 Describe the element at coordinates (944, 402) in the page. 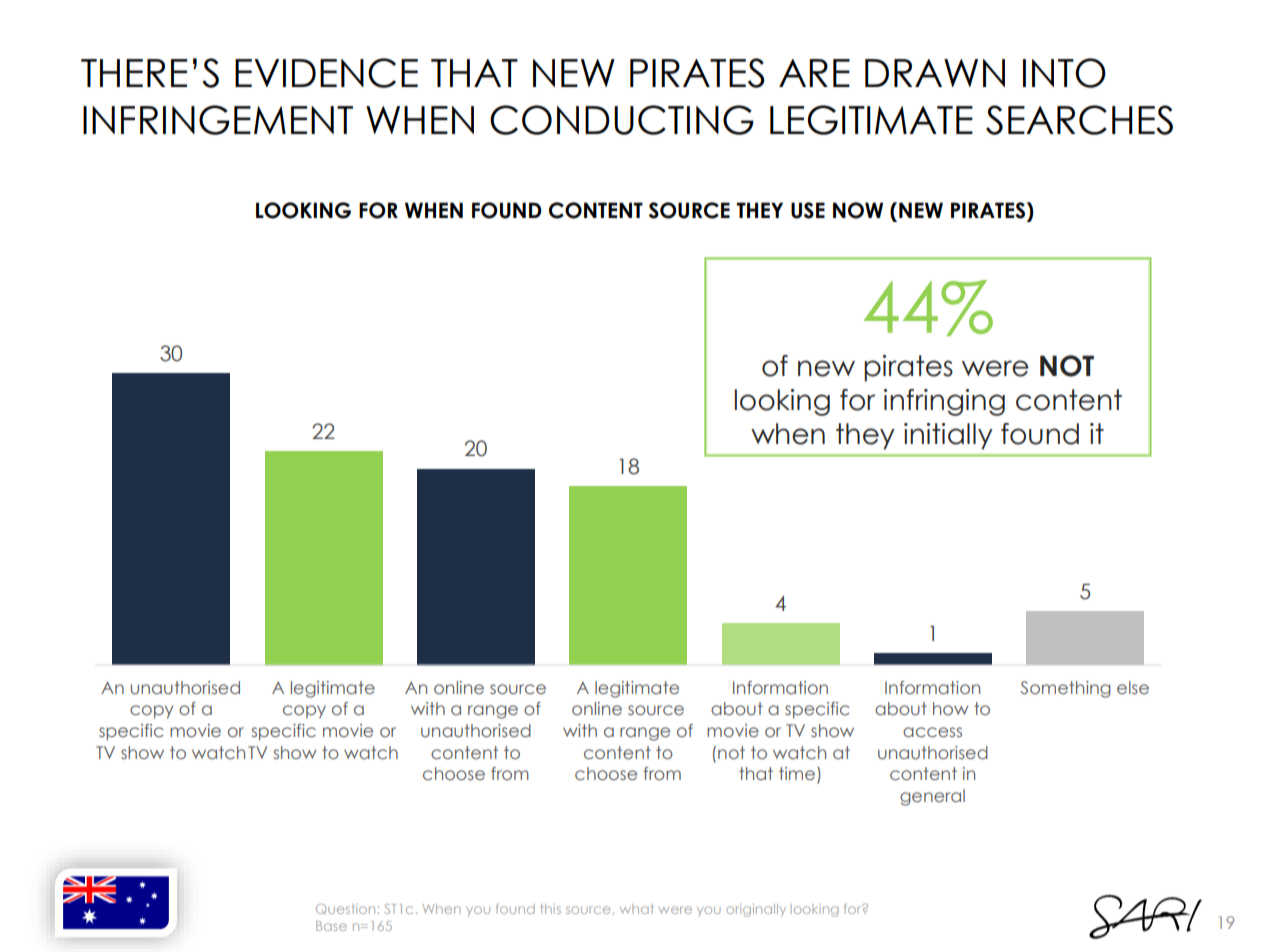

I see `infringing` at that location.
